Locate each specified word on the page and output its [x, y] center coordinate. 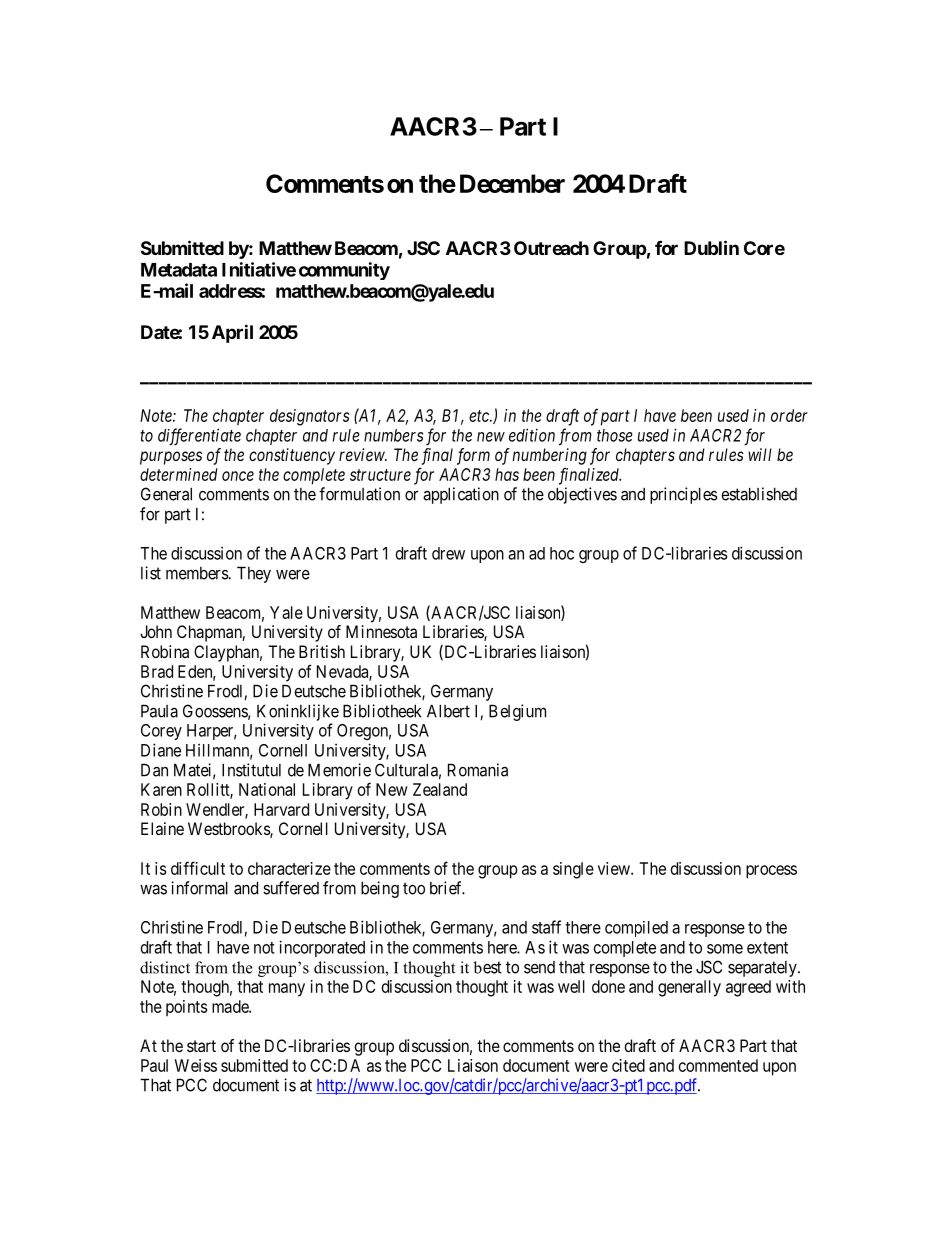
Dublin [711, 247]
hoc [562, 553]
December [512, 183]
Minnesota [381, 631]
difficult [198, 868]
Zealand [440, 789]
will [760, 454]
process [771, 872]
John [156, 631]
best [488, 967]
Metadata [179, 270]
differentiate [199, 437]
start [201, 1046]
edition [532, 435]
